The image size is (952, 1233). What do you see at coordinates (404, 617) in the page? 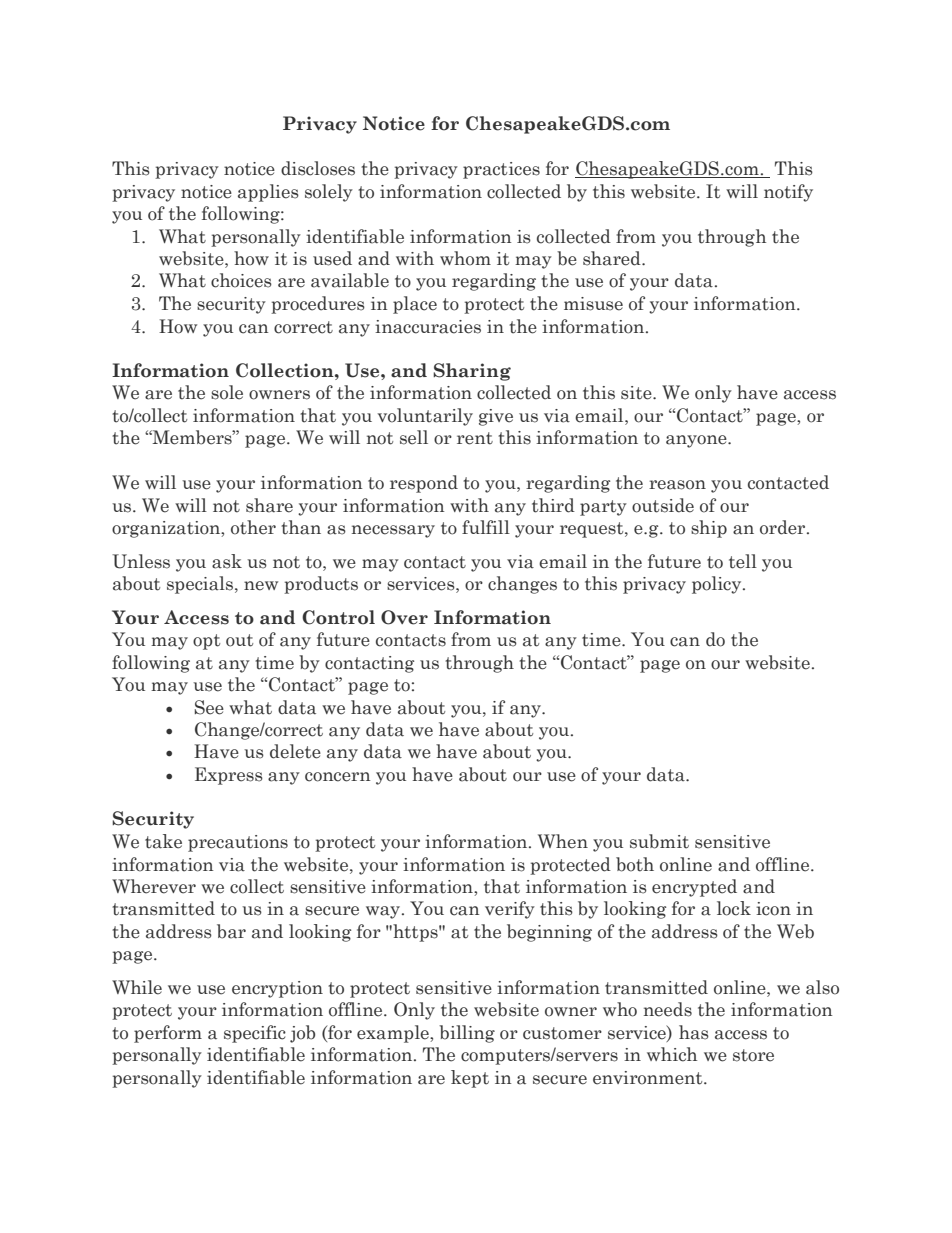
I see `Over` at bounding box center [404, 617].
